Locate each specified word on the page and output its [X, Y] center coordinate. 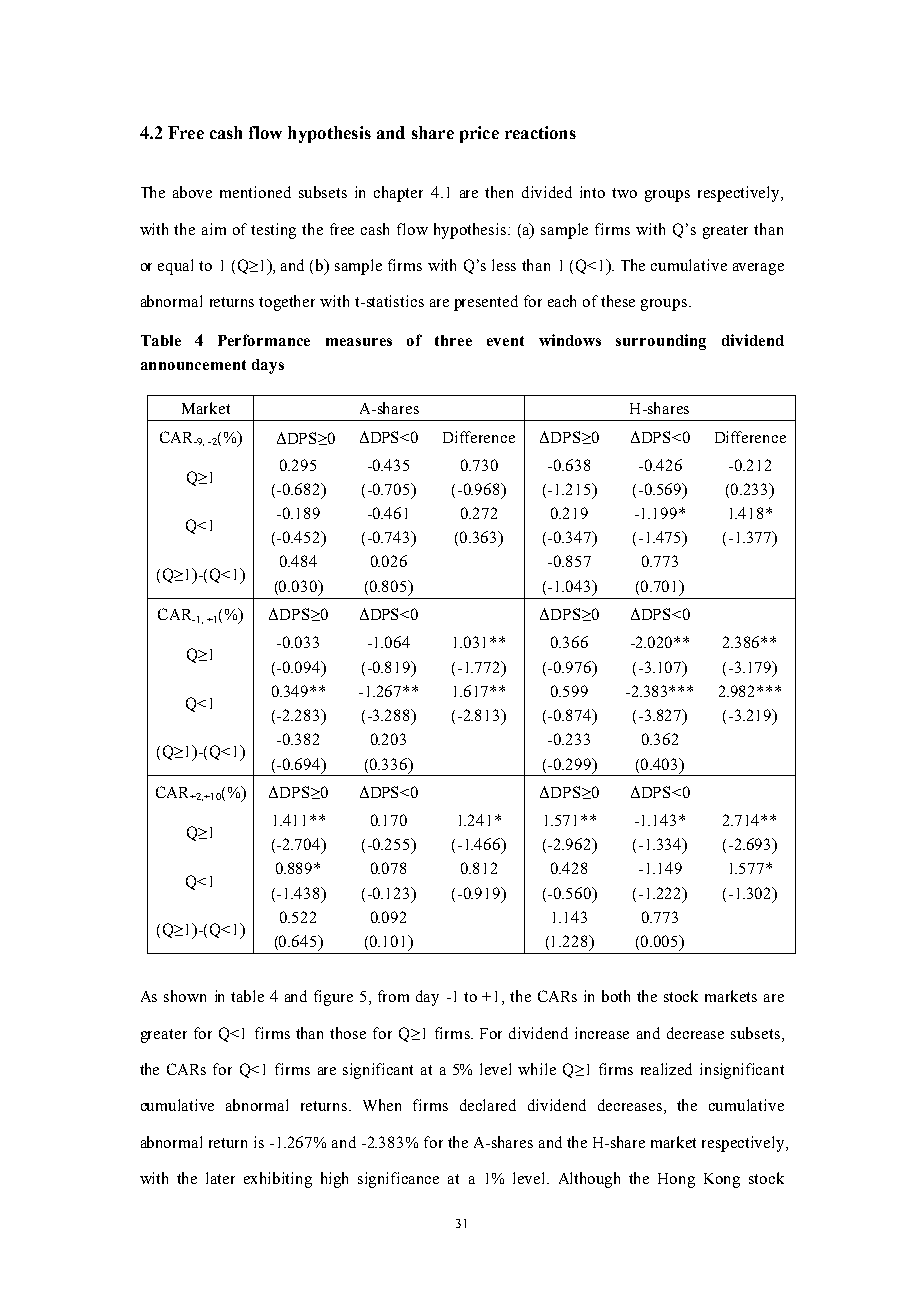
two [624, 193]
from [393, 996]
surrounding [661, 342]
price [479, 134]
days [268, 366]
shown [185, 996]
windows [570, 340]
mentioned [255, 192]
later [220, 1178]
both [616, 996]
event [505, 341]
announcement [193, 365]
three [453, 340]
